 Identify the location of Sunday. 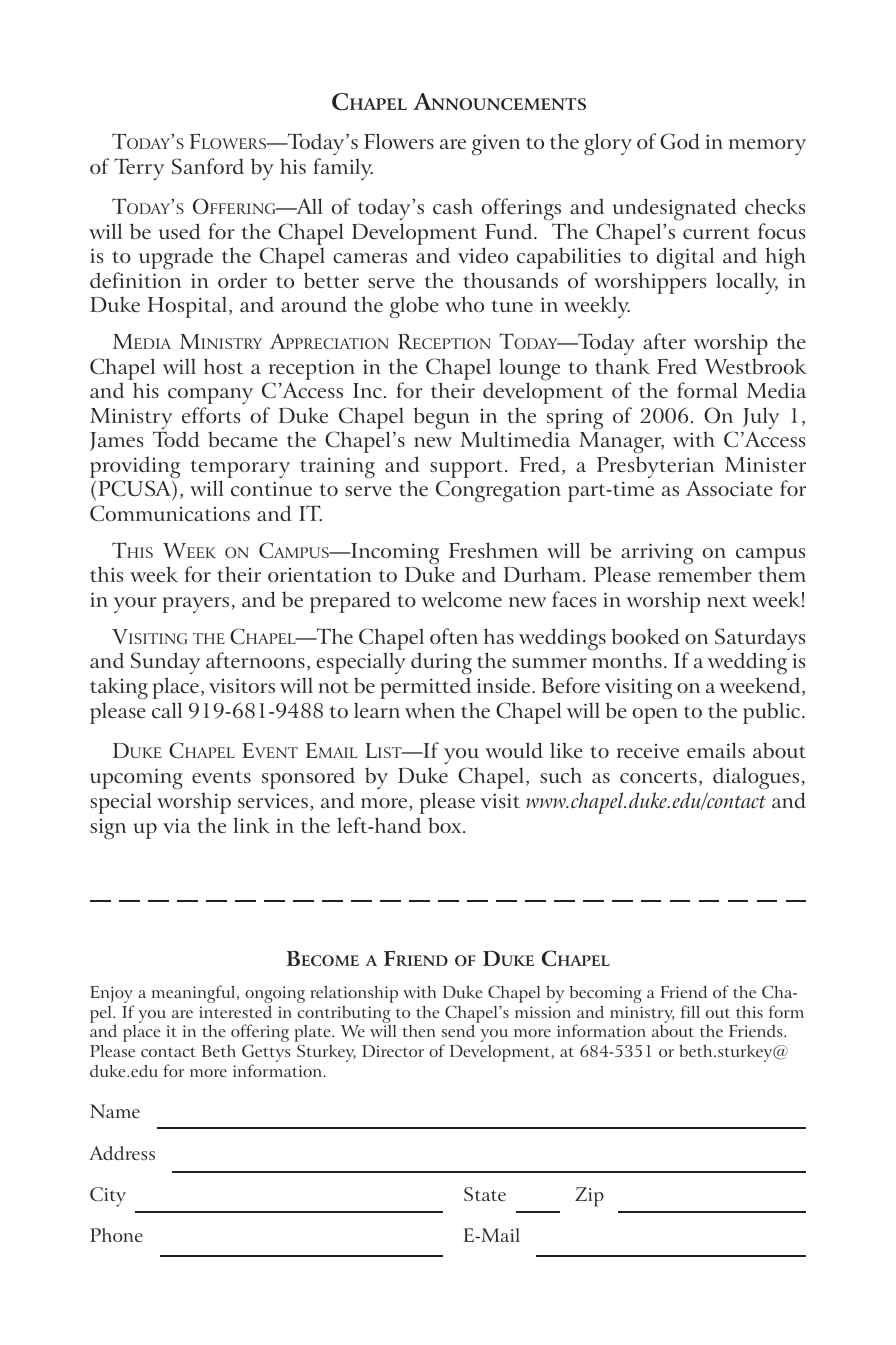
(166, 665).
